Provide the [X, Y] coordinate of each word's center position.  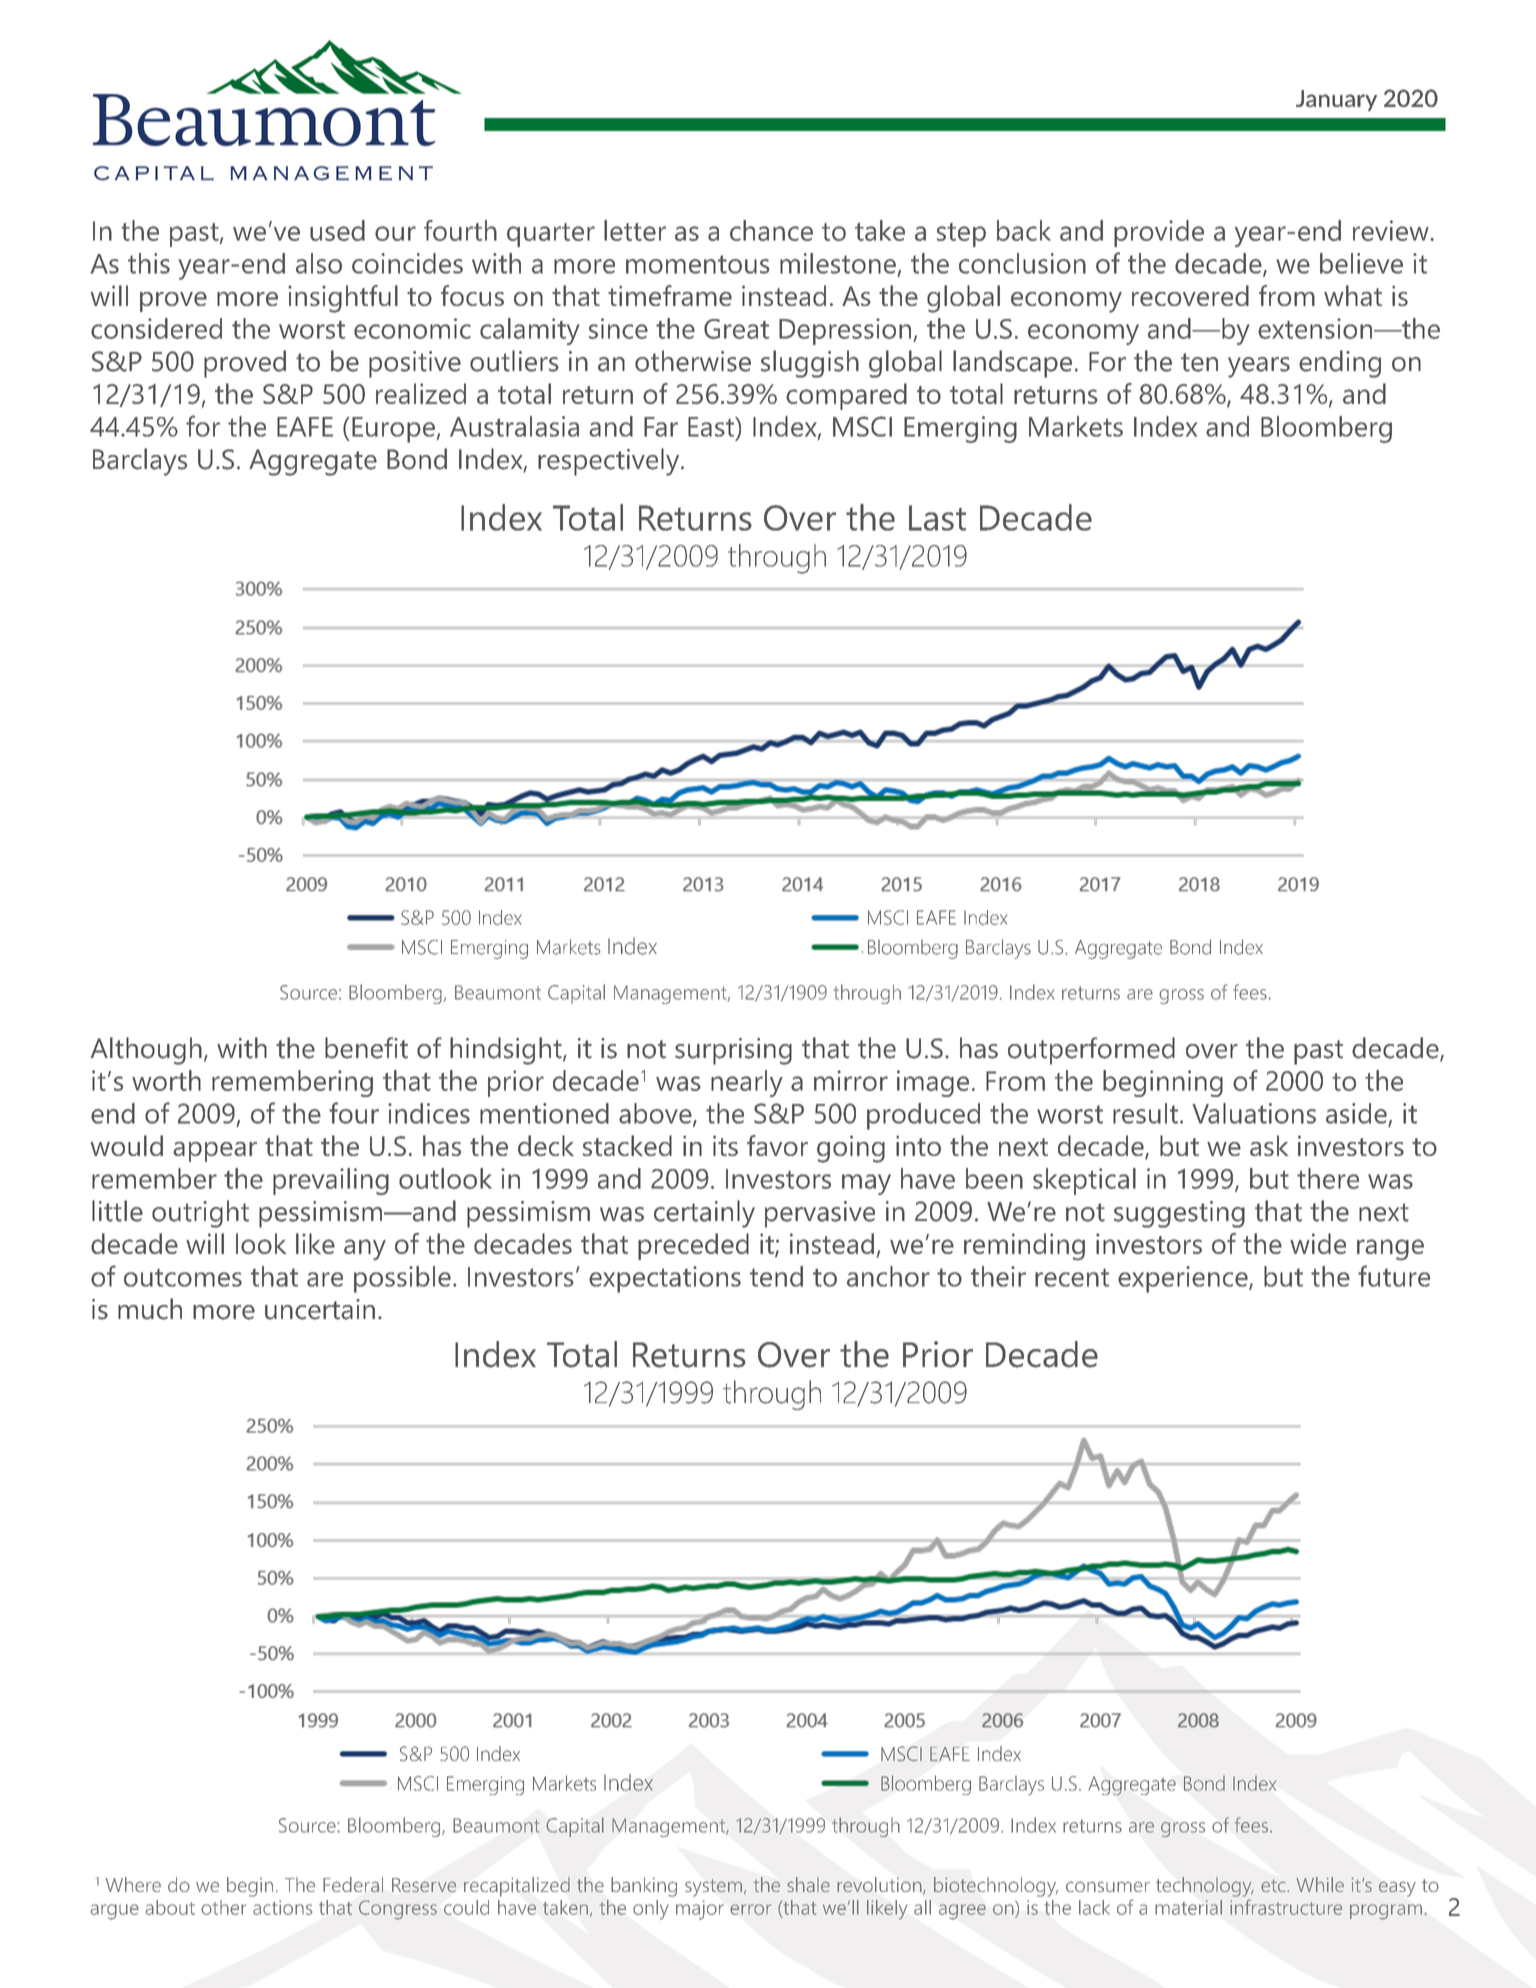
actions [282, 1907]
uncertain [320, 1309]
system [713, 1888]
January [1336, 100]
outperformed [1091, 1051]
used [337, 230]
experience [1184, 1279]
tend [776, 1276]
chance [771, 230]
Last [937, 518]
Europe [393, 430]
